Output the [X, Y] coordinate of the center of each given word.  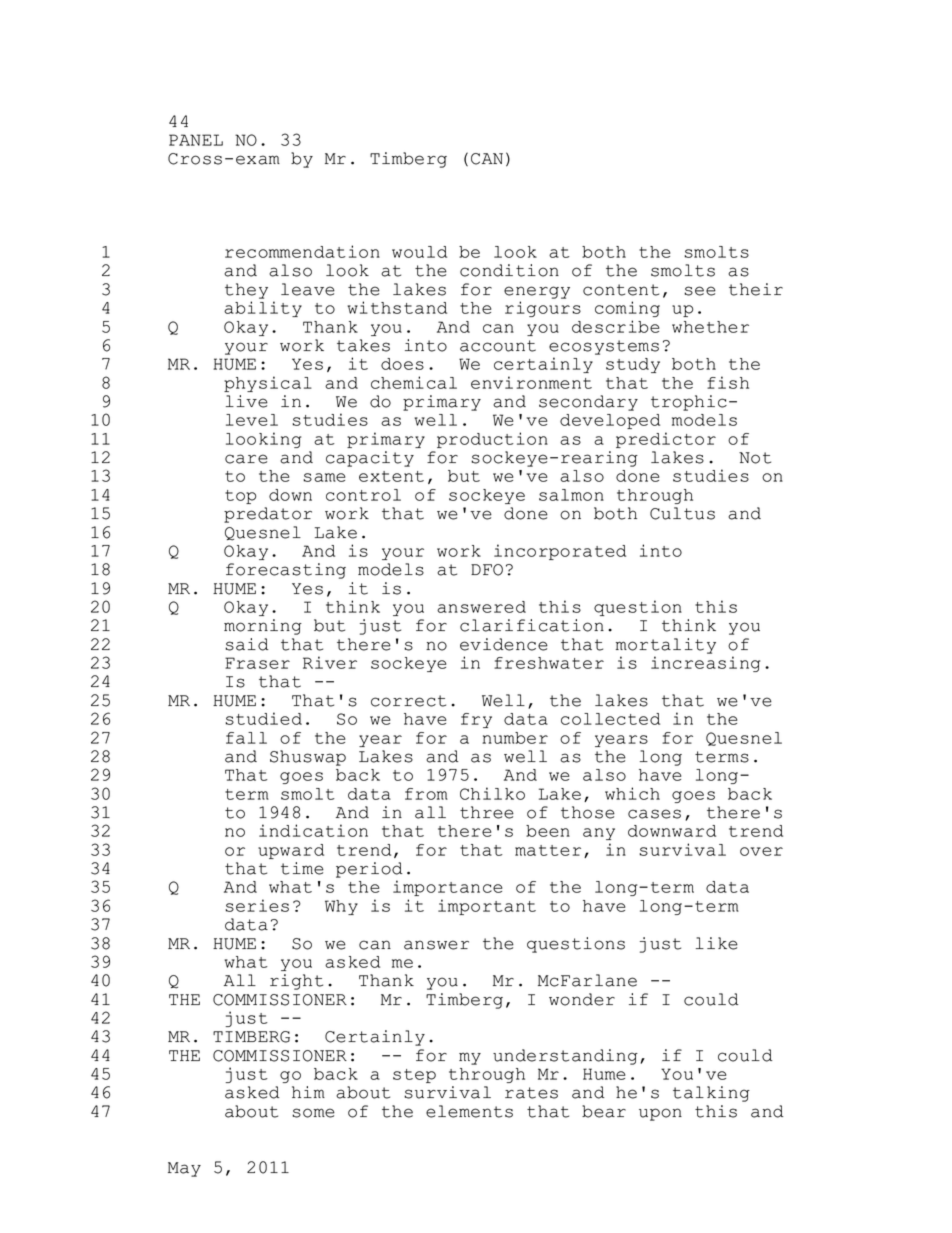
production [492, 440]
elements [469, 1111]
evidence [504, 644]
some [313, 1113]
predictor [666, 440]
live [247, 401]
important [487, 907]
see [700, 291]
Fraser [257, 663]
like [717, 943]
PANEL [196, 140]
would [419, 252]
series [257, 905]
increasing [705, 664]
